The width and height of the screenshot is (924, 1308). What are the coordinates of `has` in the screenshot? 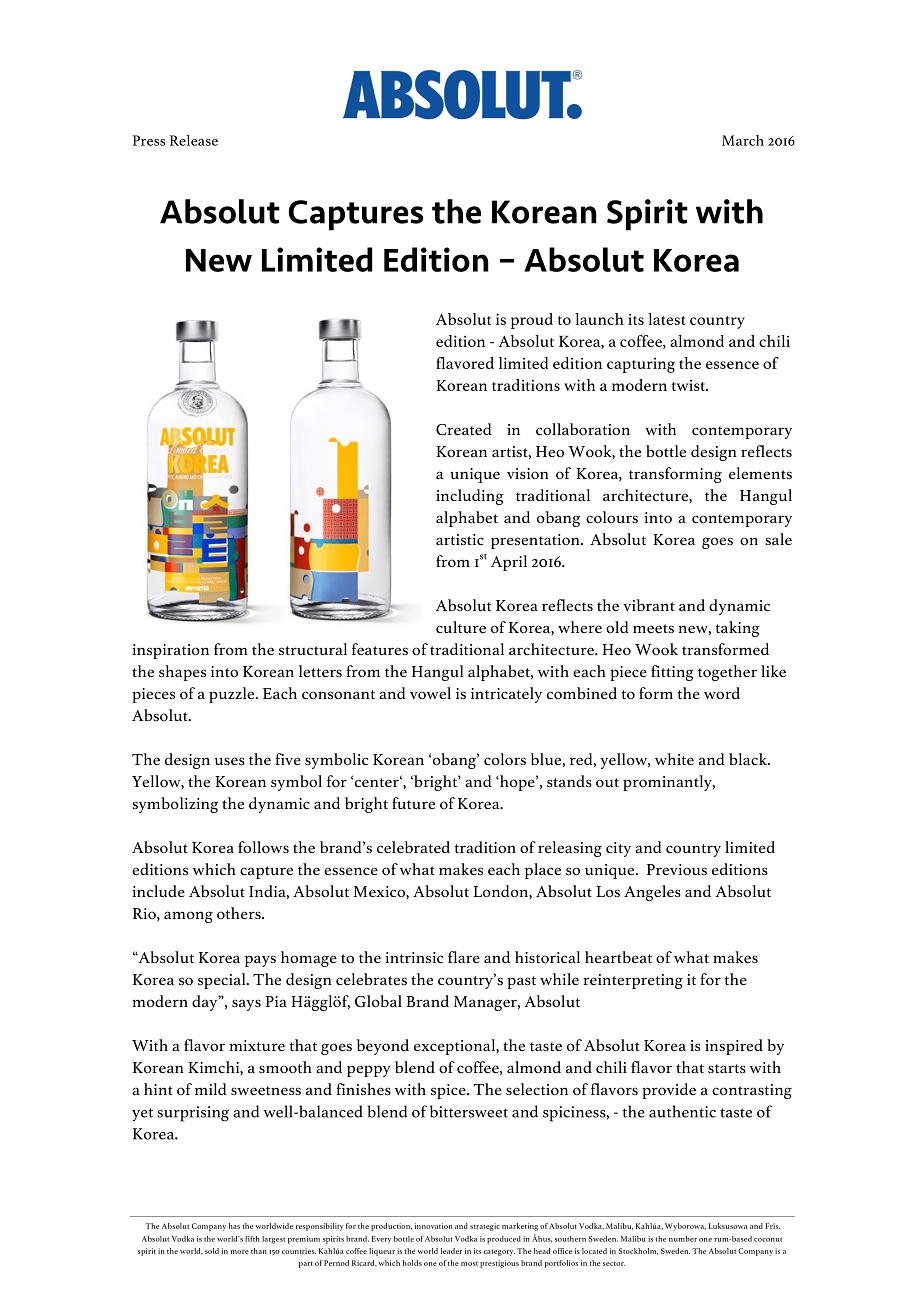 It's located at (234, 1226).
